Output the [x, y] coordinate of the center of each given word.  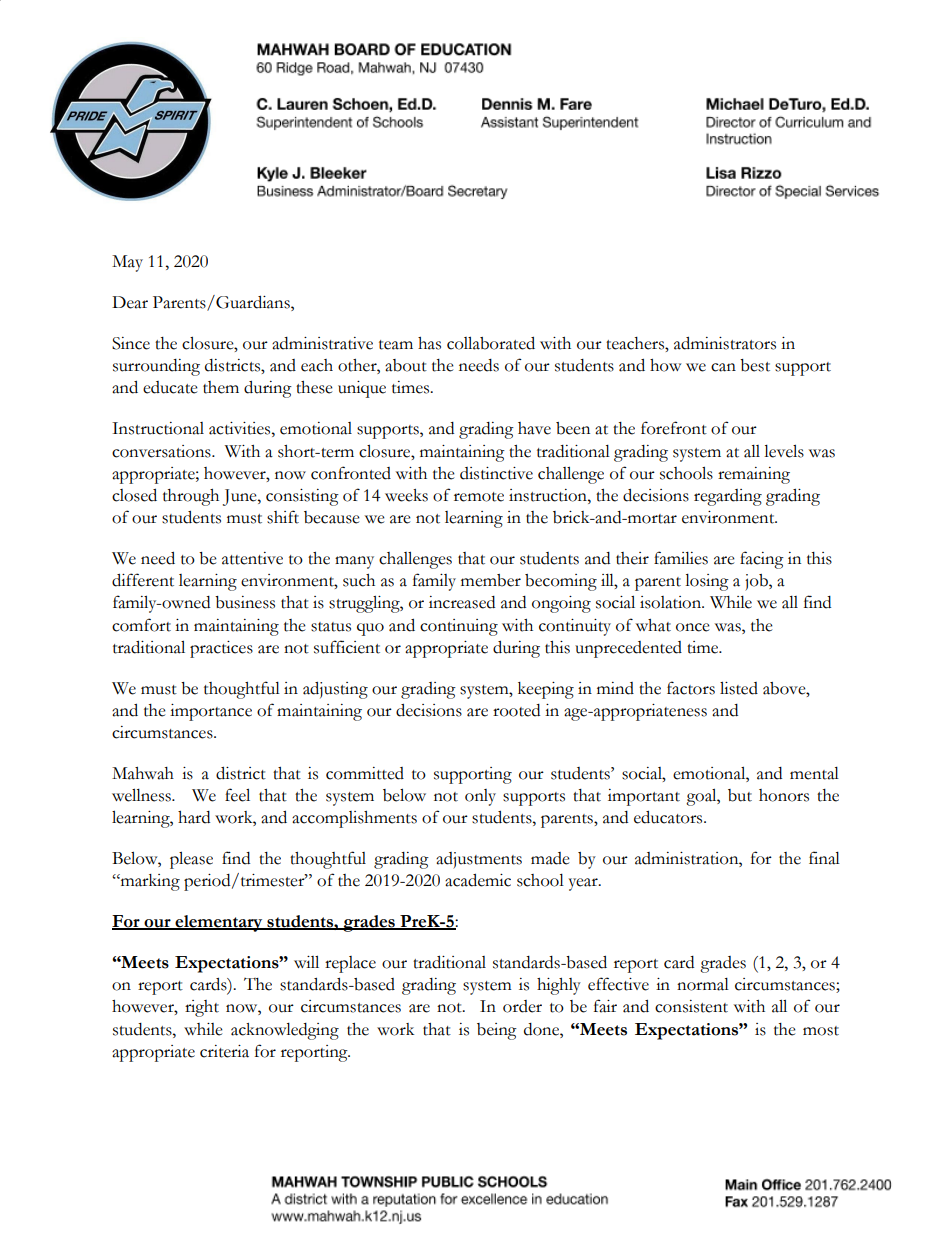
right [202, 1008]
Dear [130, 302]
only [480, 797]
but [740, 795]
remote [479, 497]
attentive [252, 558]
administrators [725, 343]
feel [237, 795]
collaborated [491, 343]
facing [762, 560]
